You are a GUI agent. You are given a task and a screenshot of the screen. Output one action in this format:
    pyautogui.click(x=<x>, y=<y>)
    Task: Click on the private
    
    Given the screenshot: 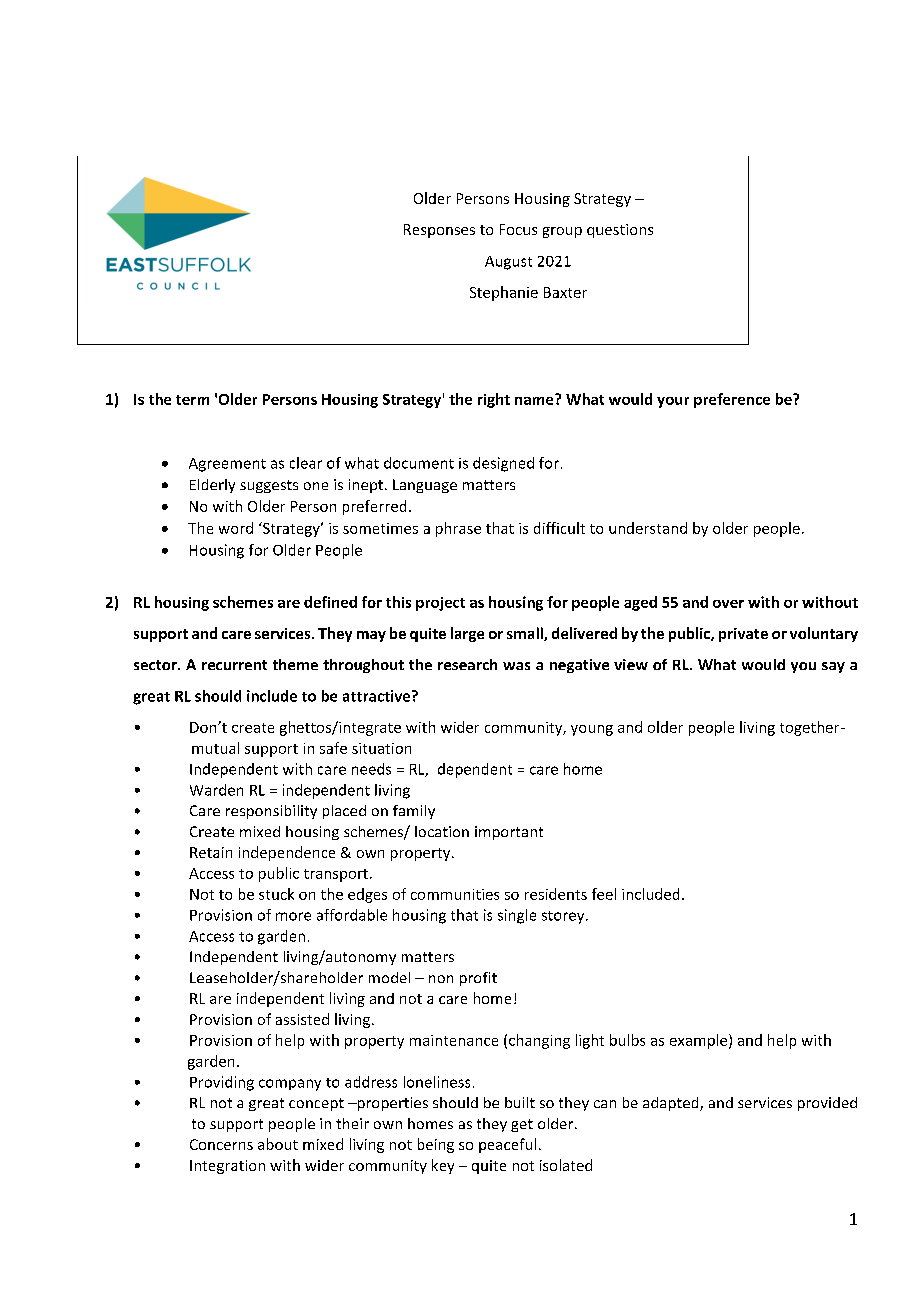 What is the action you would take?
    pyautogui.click(x=743, y=635)
